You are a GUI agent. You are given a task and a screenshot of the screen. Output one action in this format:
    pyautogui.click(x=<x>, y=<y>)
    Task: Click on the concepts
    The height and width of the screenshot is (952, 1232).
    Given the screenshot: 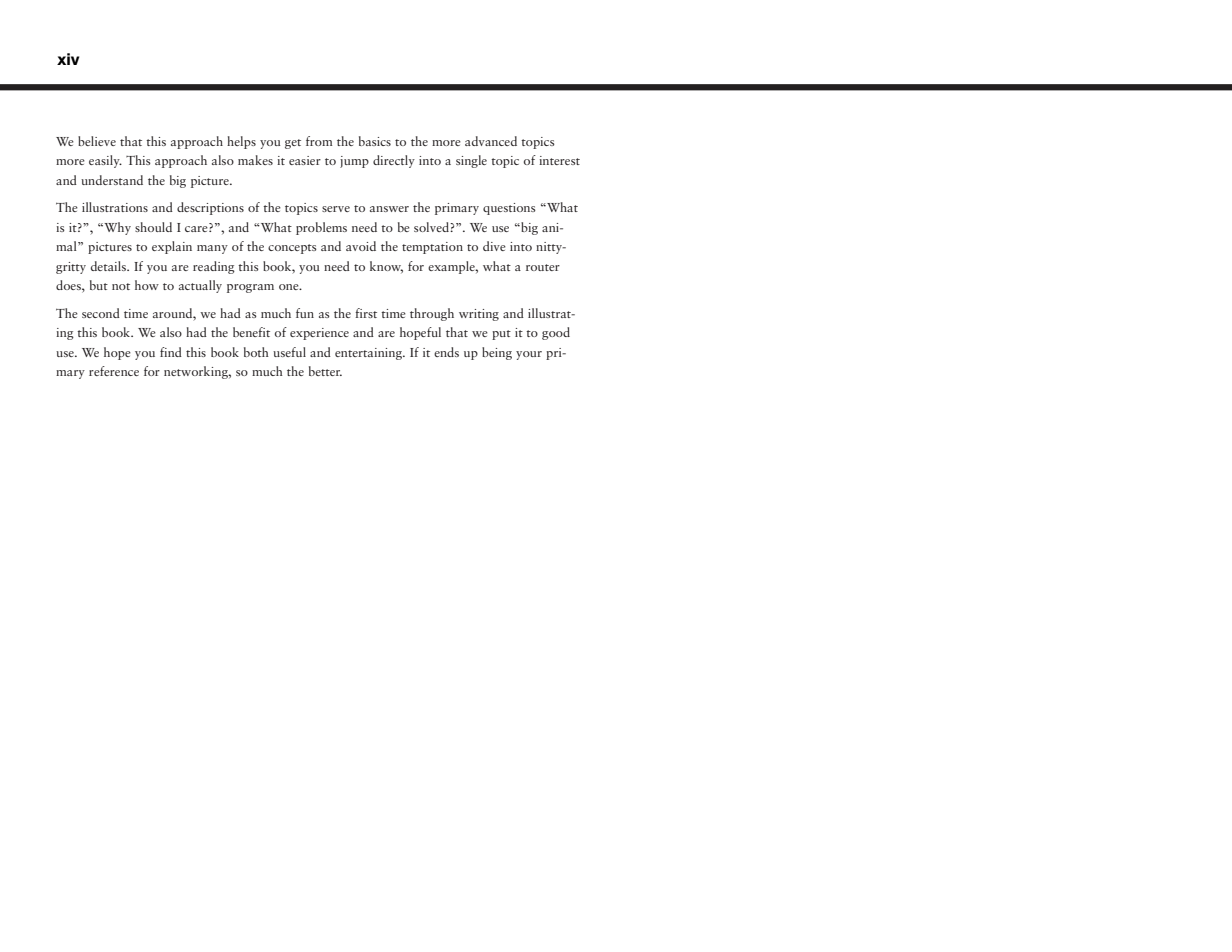 What is the action you would take?
    pyautogui.click(x=292, y=249)
